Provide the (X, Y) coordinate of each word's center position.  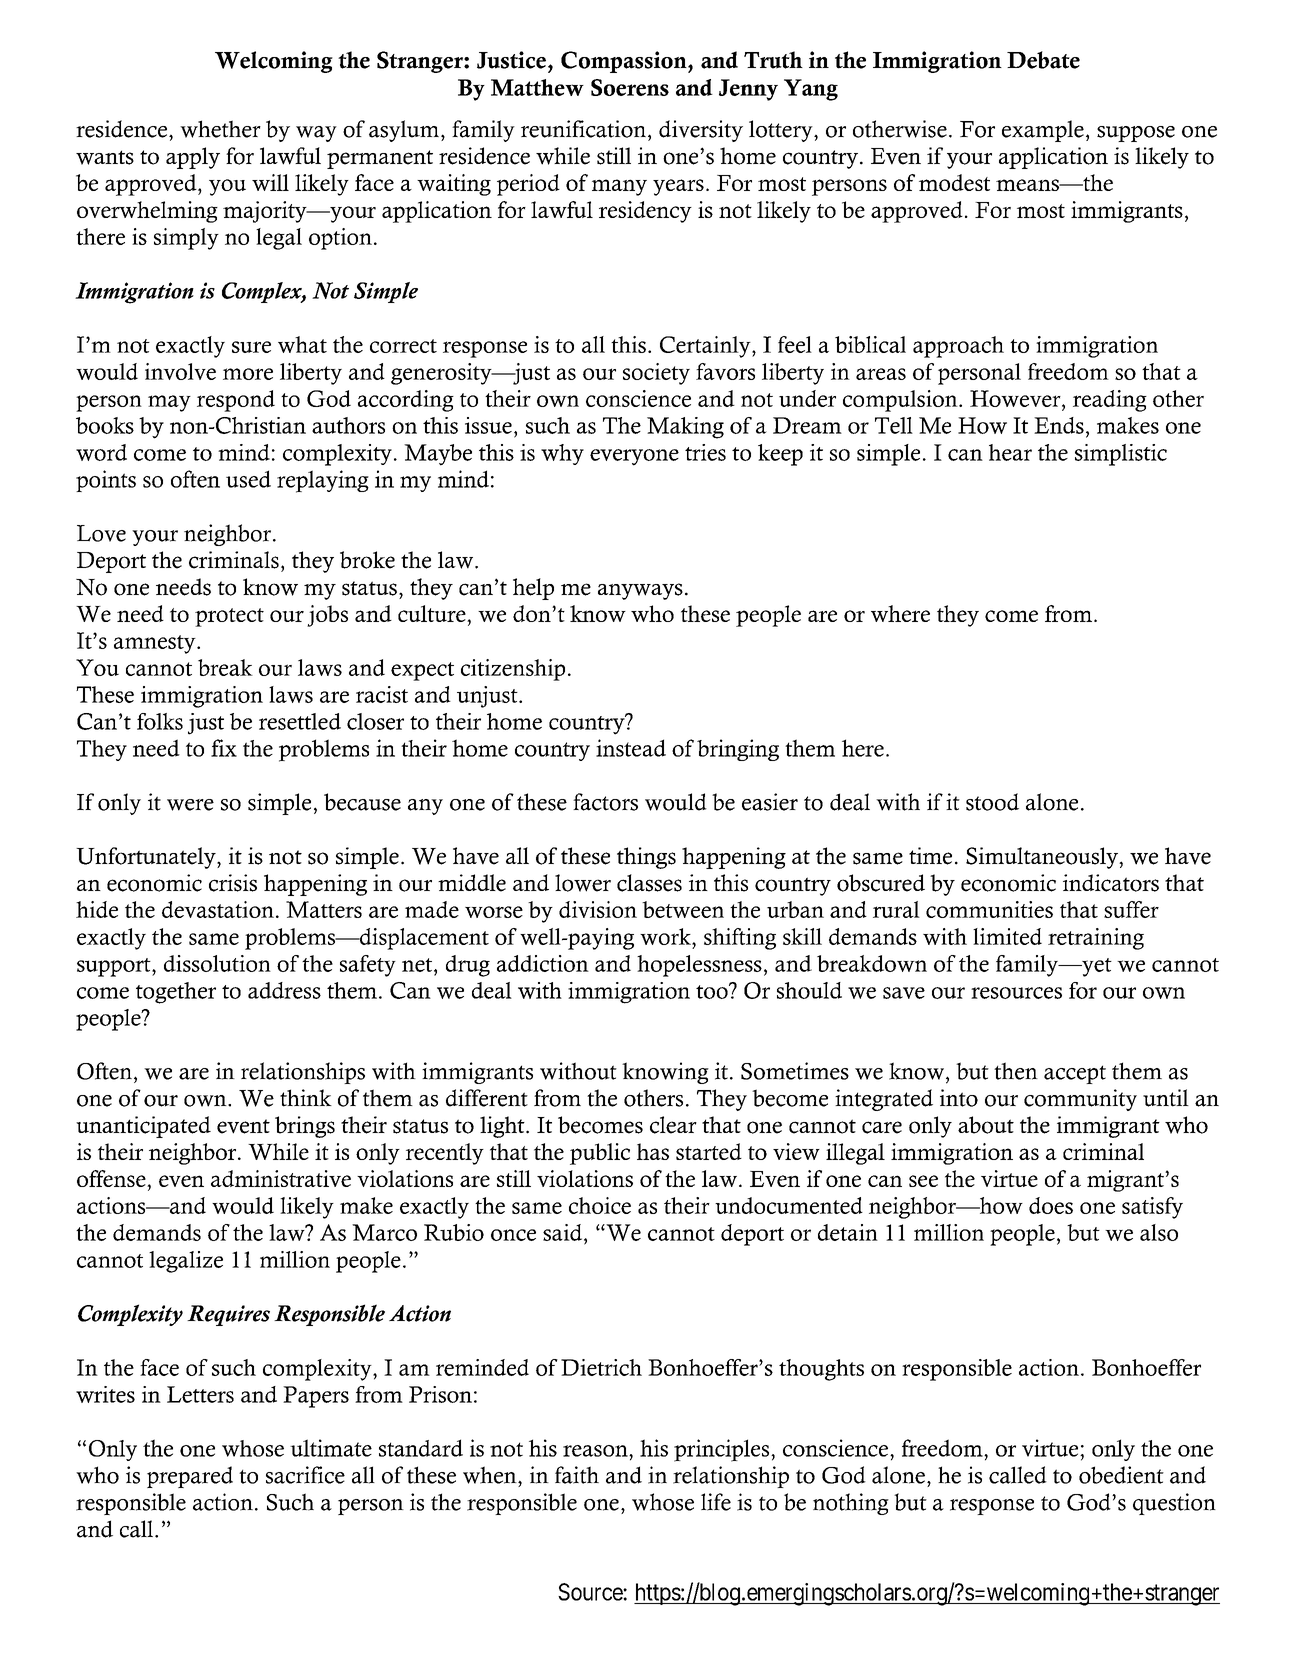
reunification (585, 129)
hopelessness (699, 966)
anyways (640, 591)
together (176, 993)
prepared (190, 1477)
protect (229, 617)
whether (220, 129)
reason (596, 1451)
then (1016, 1071)
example (1043, 131)
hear (1010, 452)
